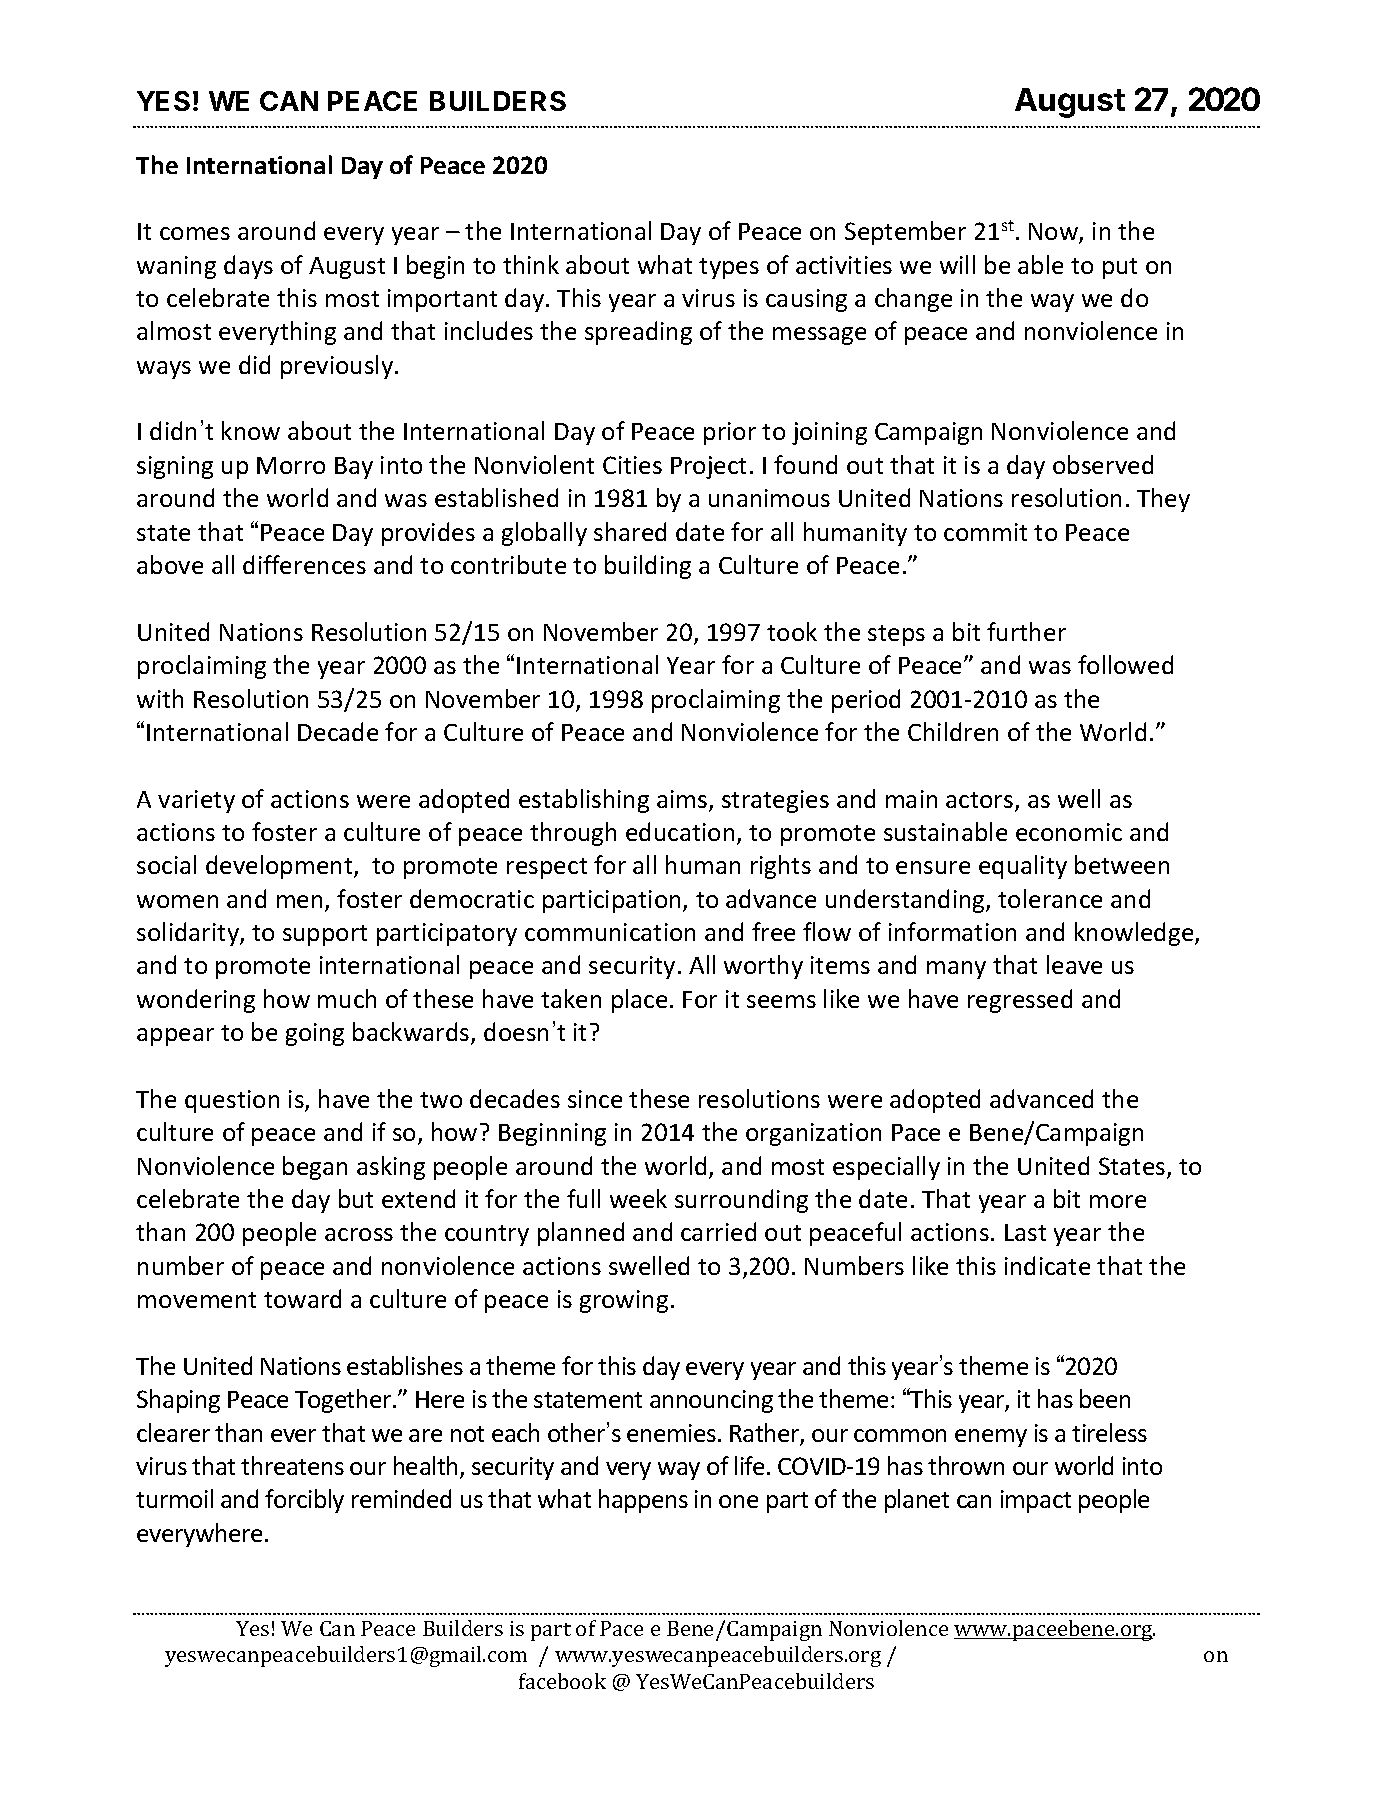  Describe the element at coordinates (325, 935) in the page. I see `support` at that location.
